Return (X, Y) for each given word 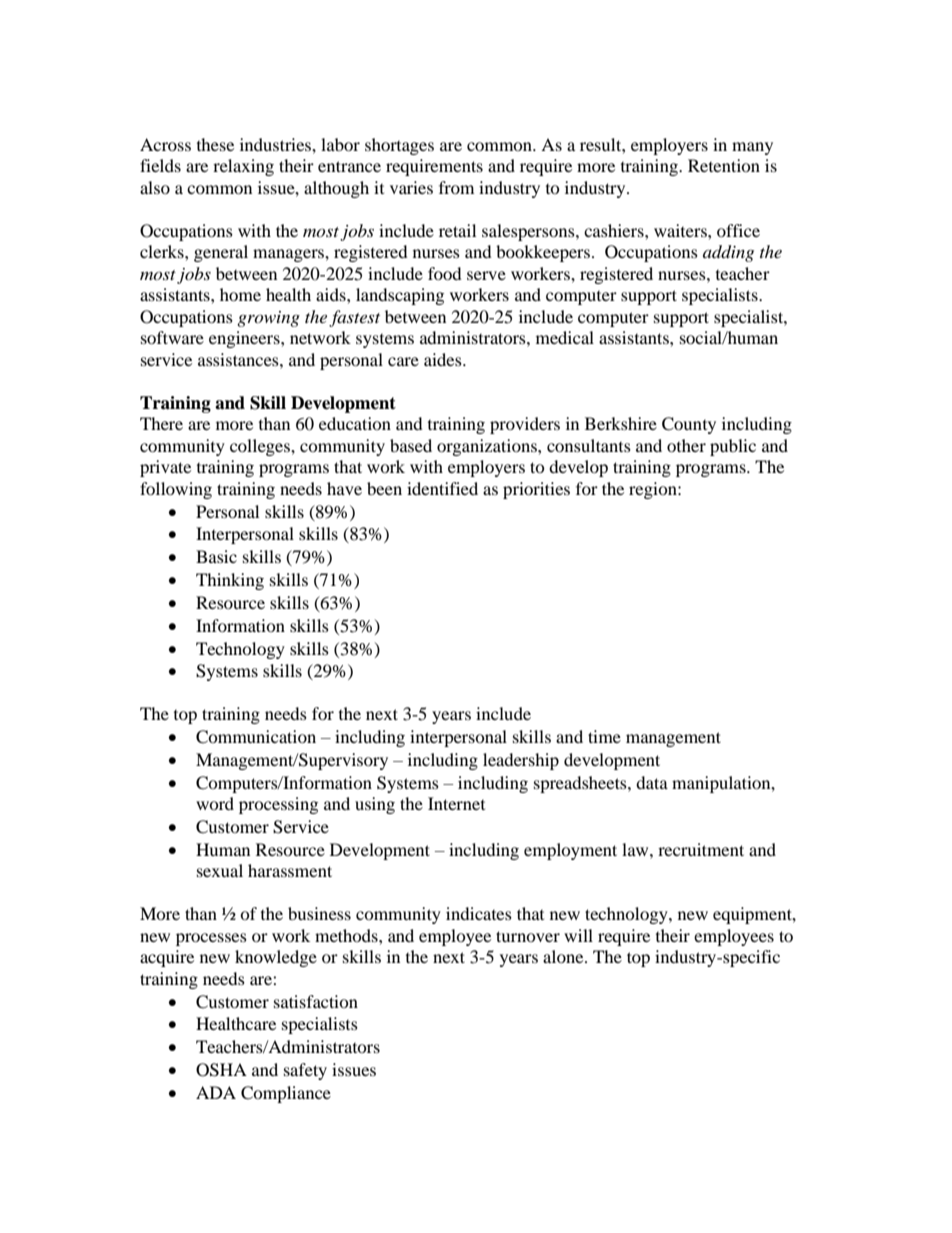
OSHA (221, 1070)
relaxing (243, 167)
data (652, 782)
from (456, 187)
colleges (261, 447)
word (215, 803)
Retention (724, 165)
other (686, 445)
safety (305, 1071)
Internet (456, 803)
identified (442, 488)
